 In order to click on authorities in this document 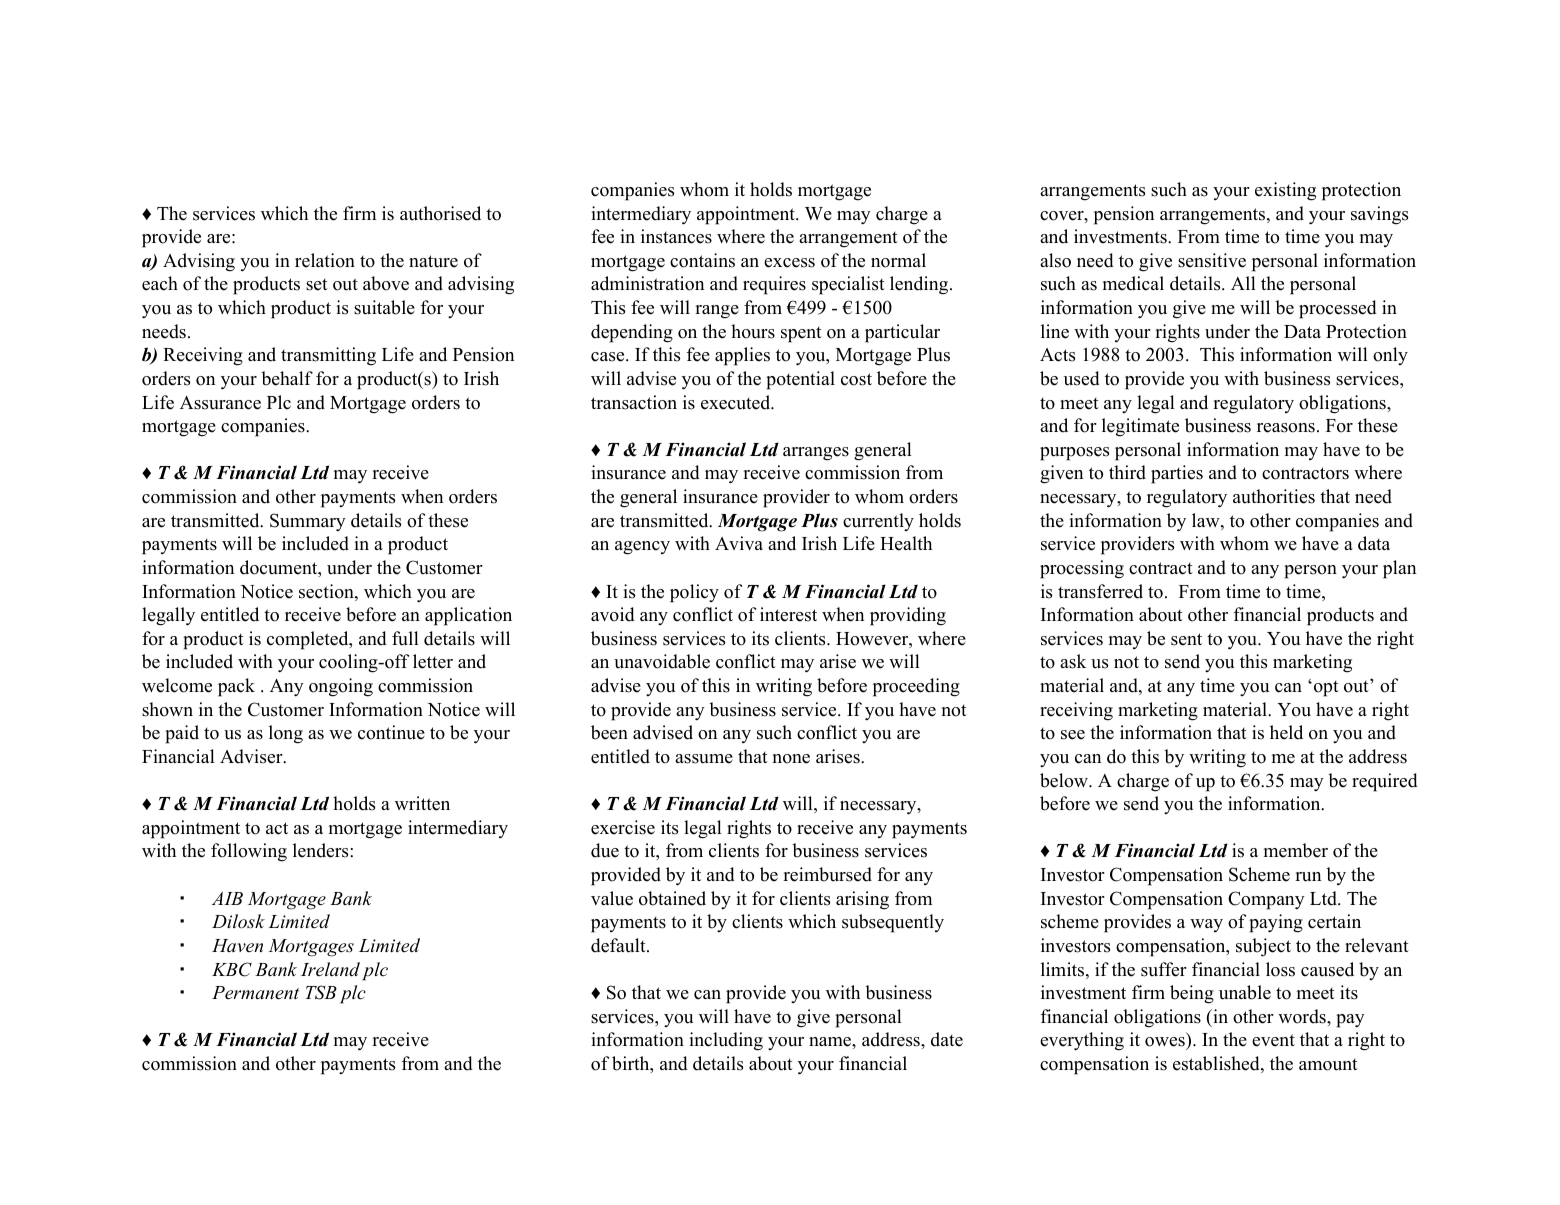, I will do `click(1274, 496)`.
